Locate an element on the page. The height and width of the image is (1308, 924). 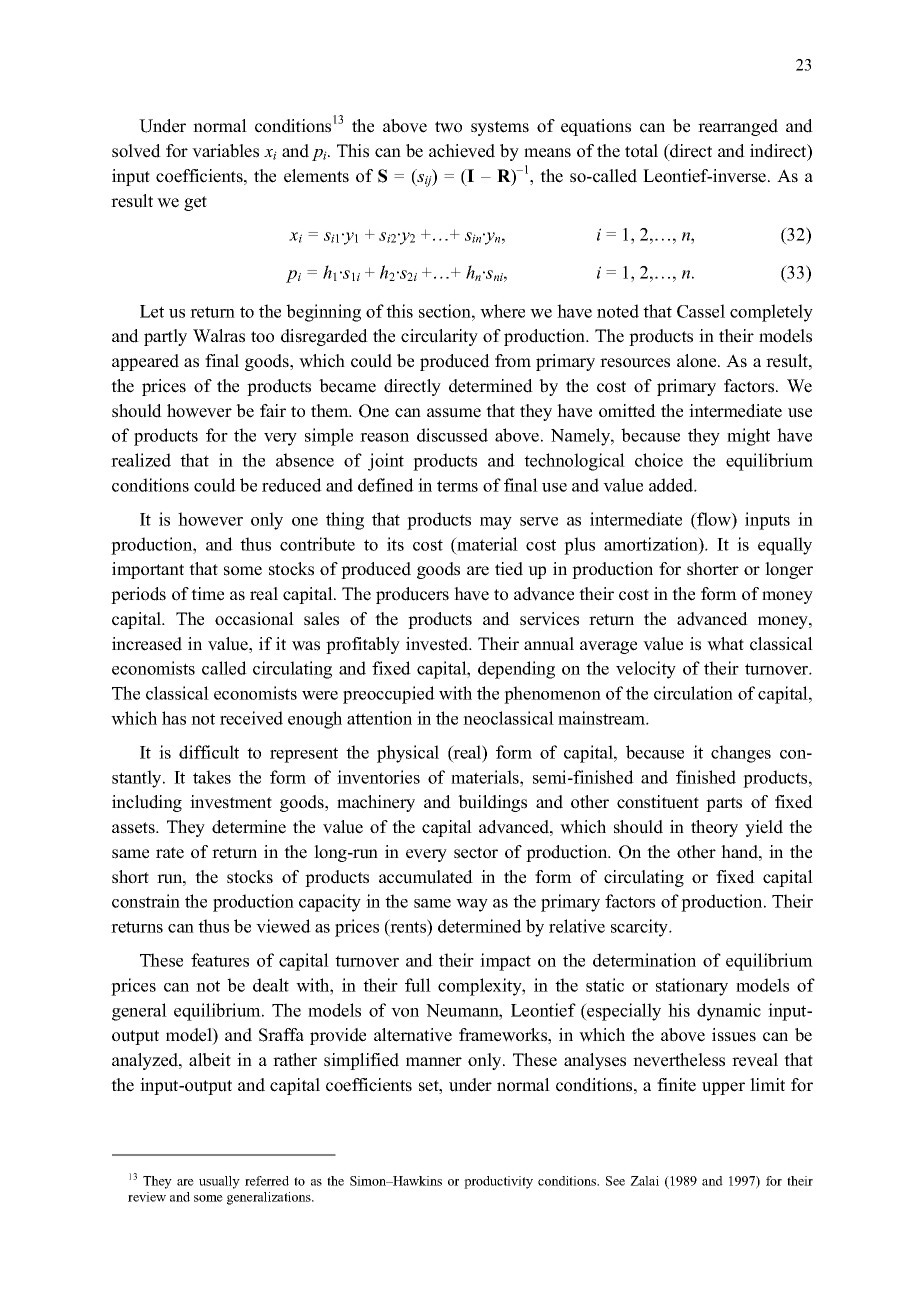
productivity is located at coordinates (498, 1182).
